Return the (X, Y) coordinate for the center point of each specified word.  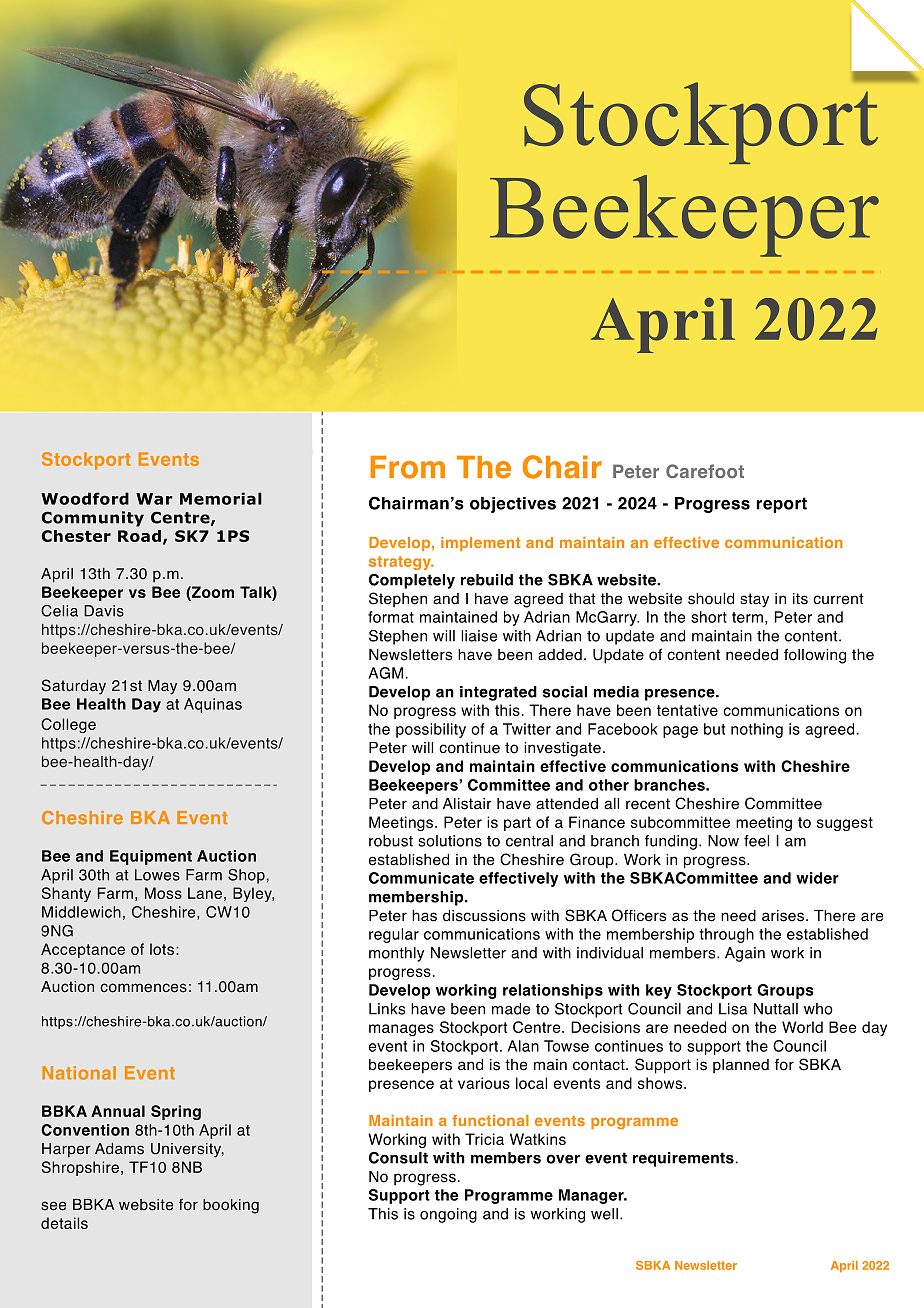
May (162, 687)
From (408, 467)
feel (756, 841)
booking (231, 1206)
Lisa (733, 1009)
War (154, 499)
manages (401, 1030)
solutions (450, 841)
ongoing (448, 1215)
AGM (385, 673)
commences (143, 988)
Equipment (151, 857)
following (815, 656)
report (782, 505)
